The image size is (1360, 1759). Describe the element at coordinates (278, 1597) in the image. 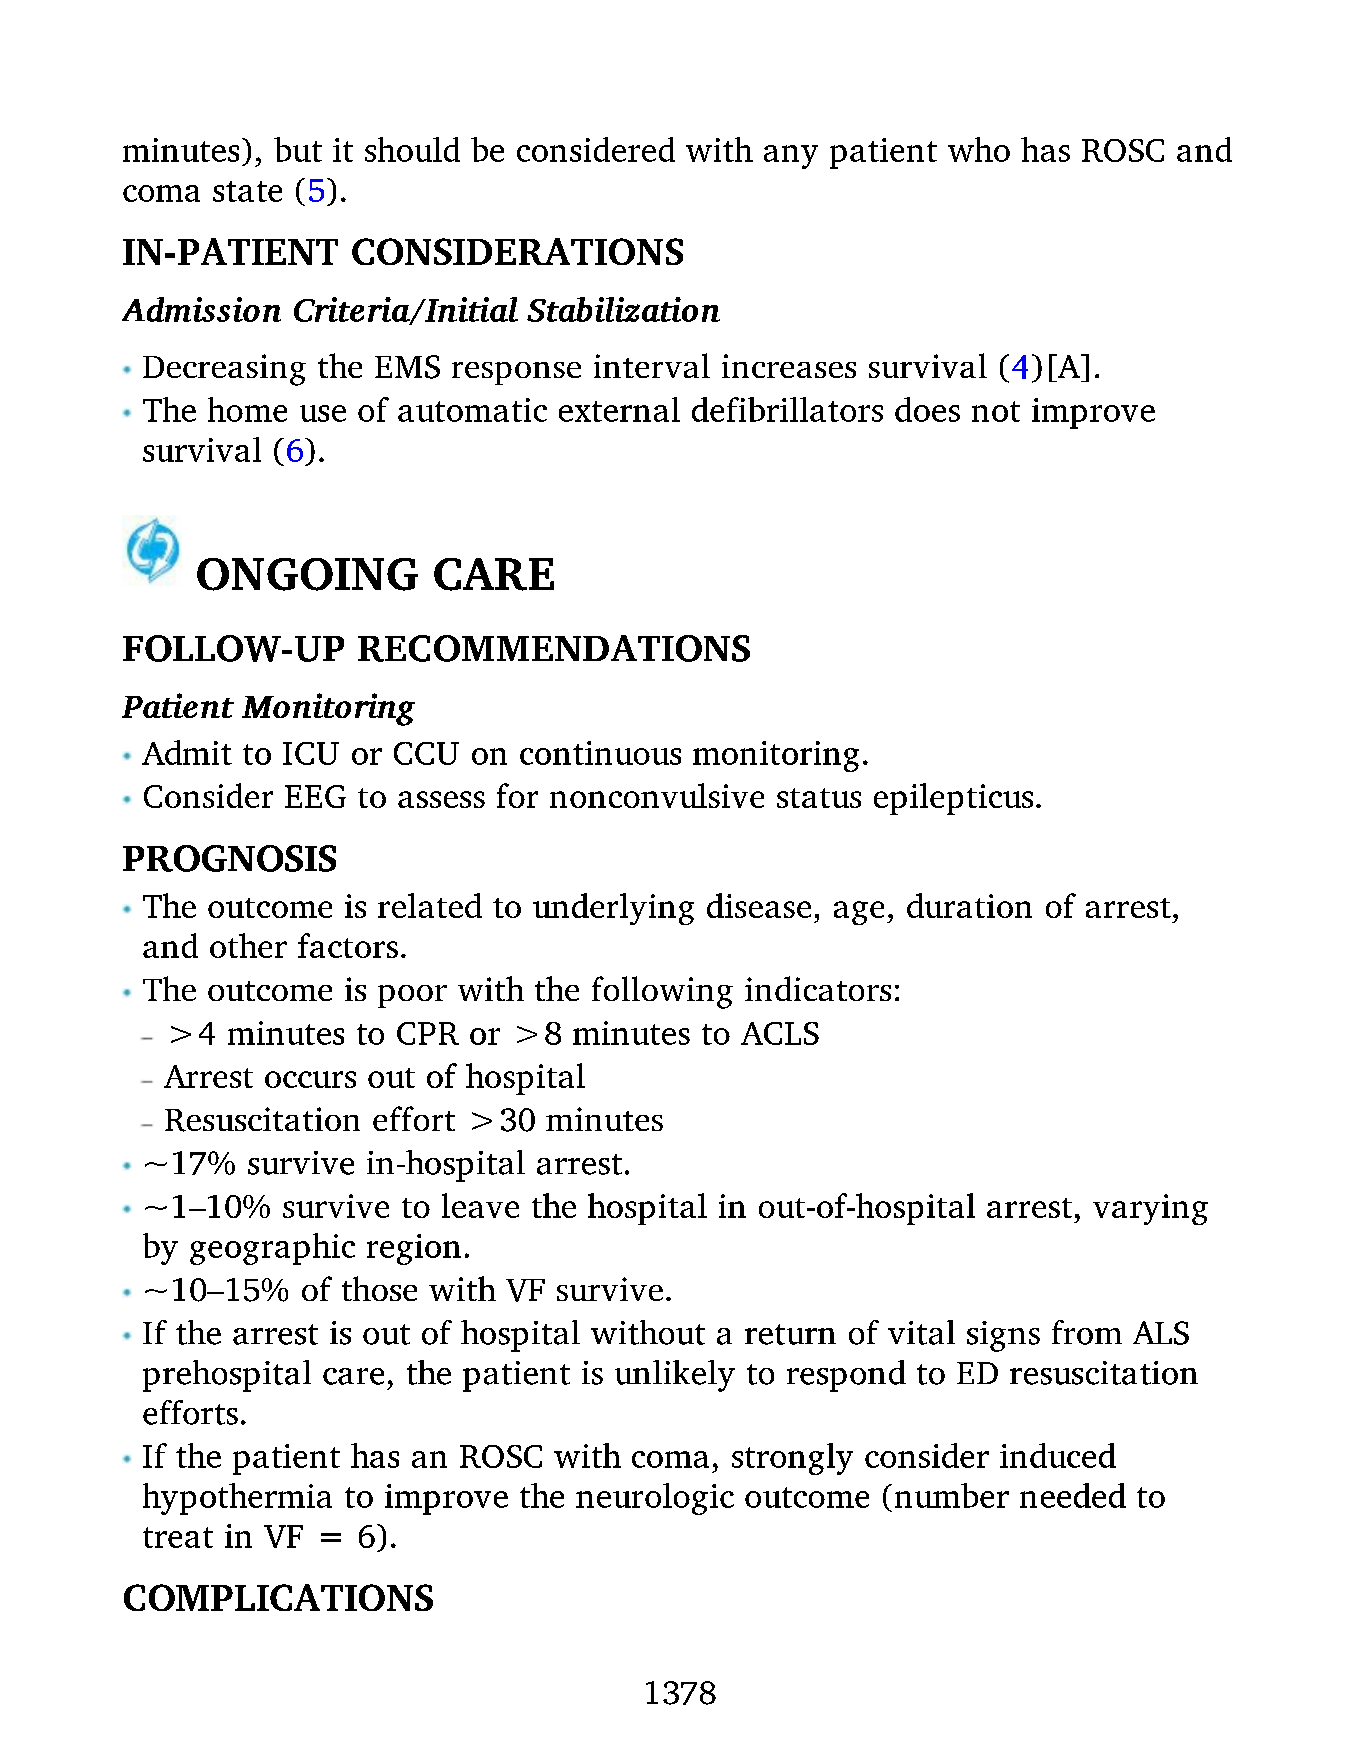

I see `COMPLICATIONS` at that location.
